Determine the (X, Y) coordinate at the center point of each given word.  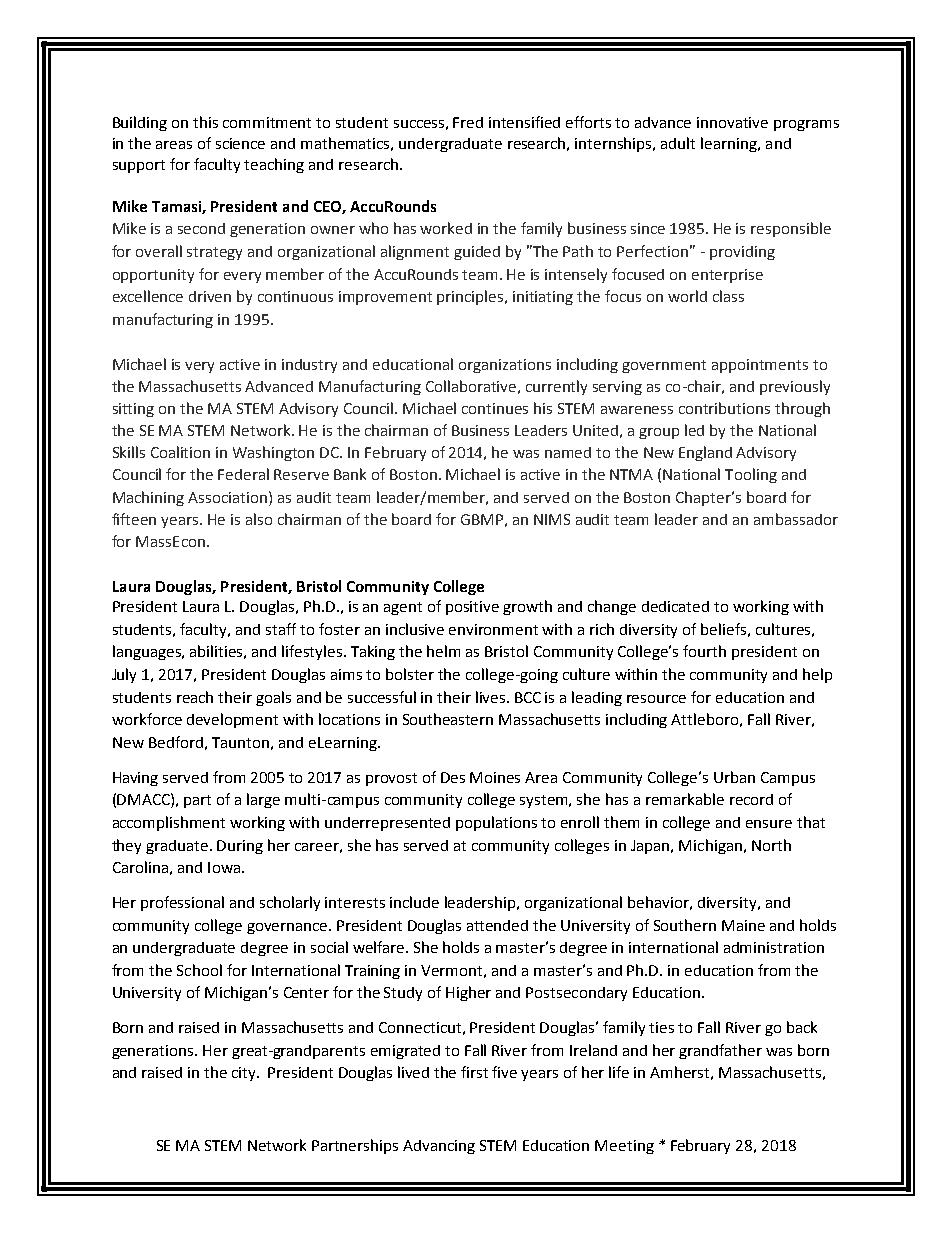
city (245, 1074)
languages (148, 652)
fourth (704, 651)
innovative (732, 122)
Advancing (439, 1147)
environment (493, 629)
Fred (468, 122)
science (240, 143)
